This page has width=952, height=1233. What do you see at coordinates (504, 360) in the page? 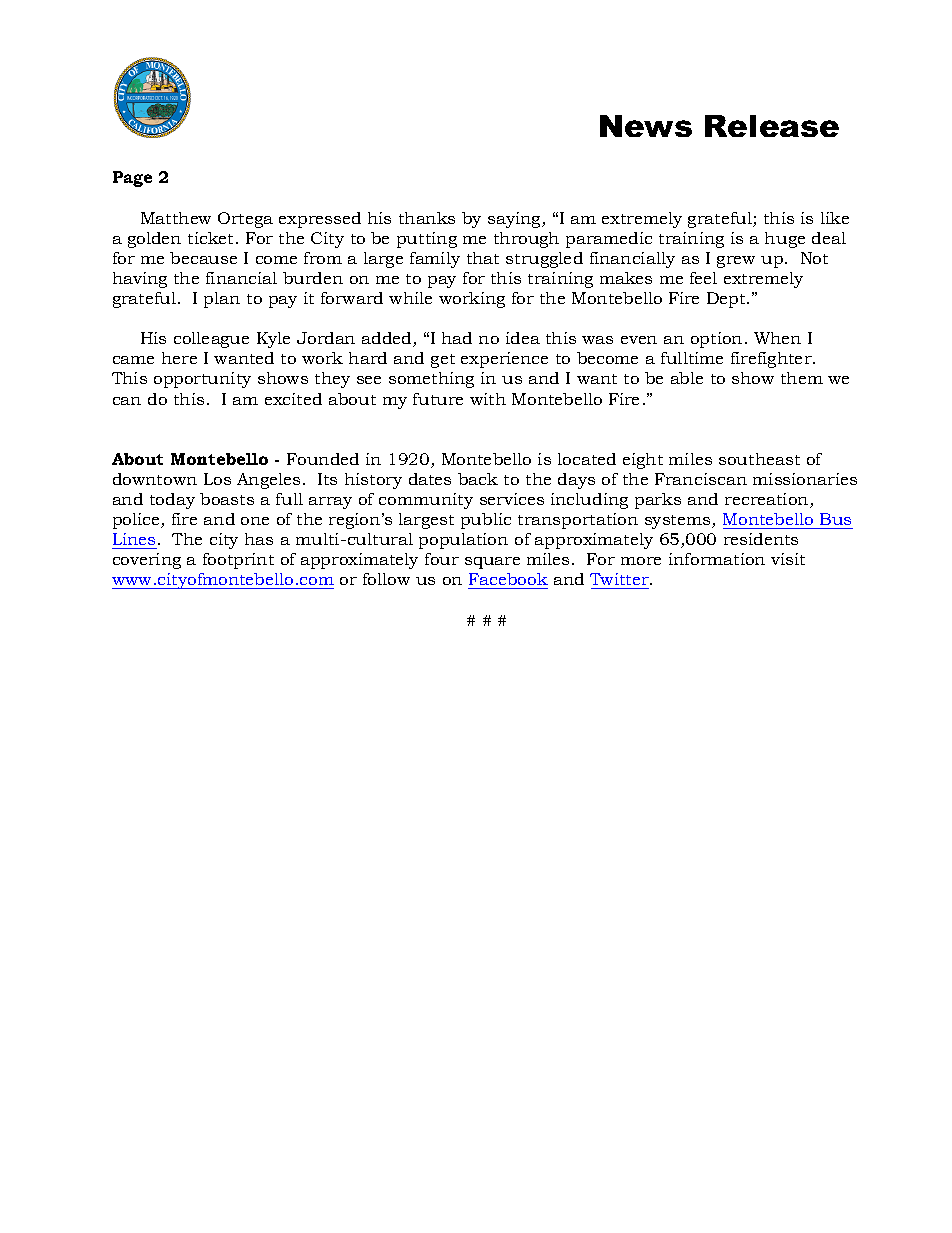
I see `experience` at bounding box center [504, 360].
